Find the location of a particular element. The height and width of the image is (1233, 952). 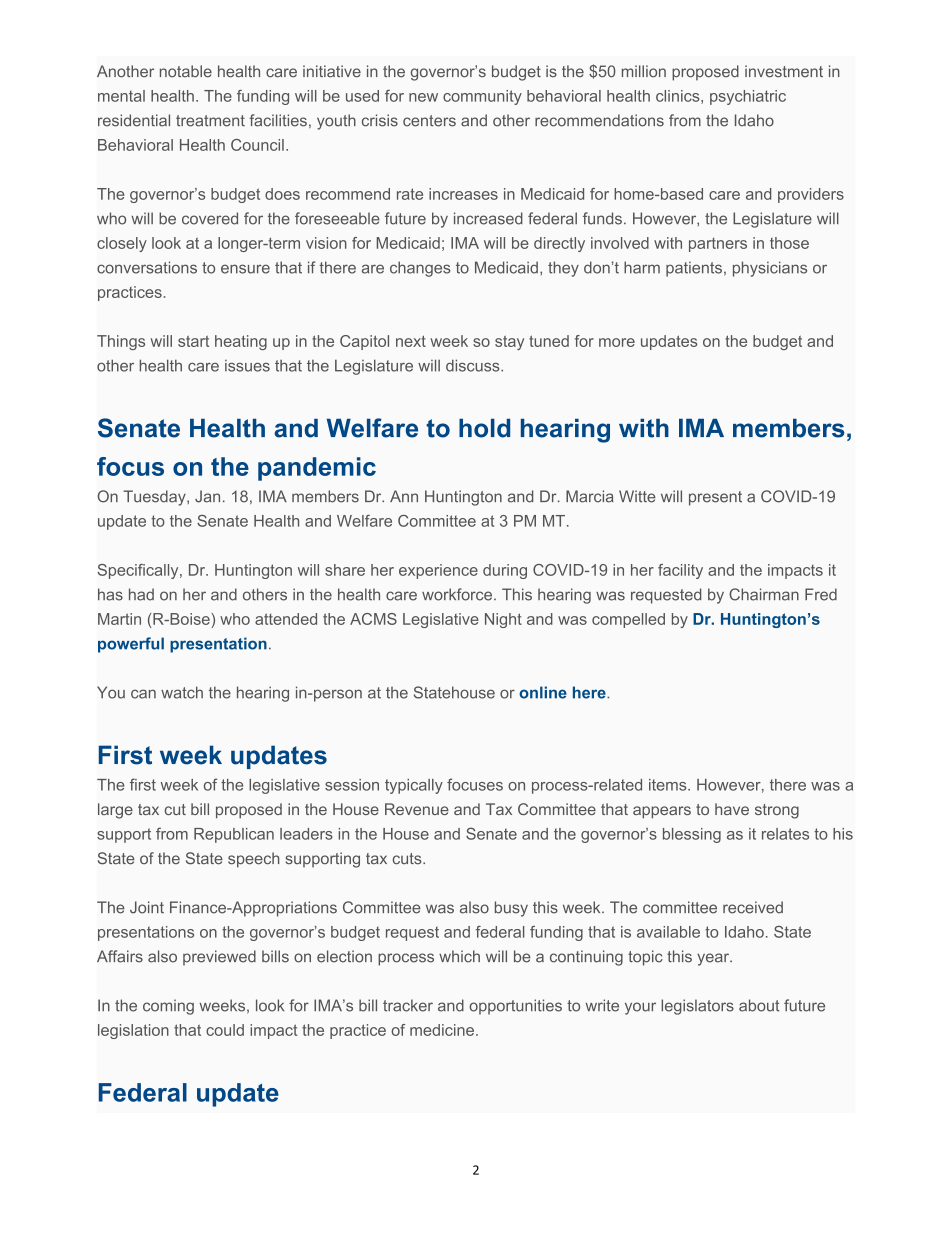

about is located at coordinates (759, 1005).
